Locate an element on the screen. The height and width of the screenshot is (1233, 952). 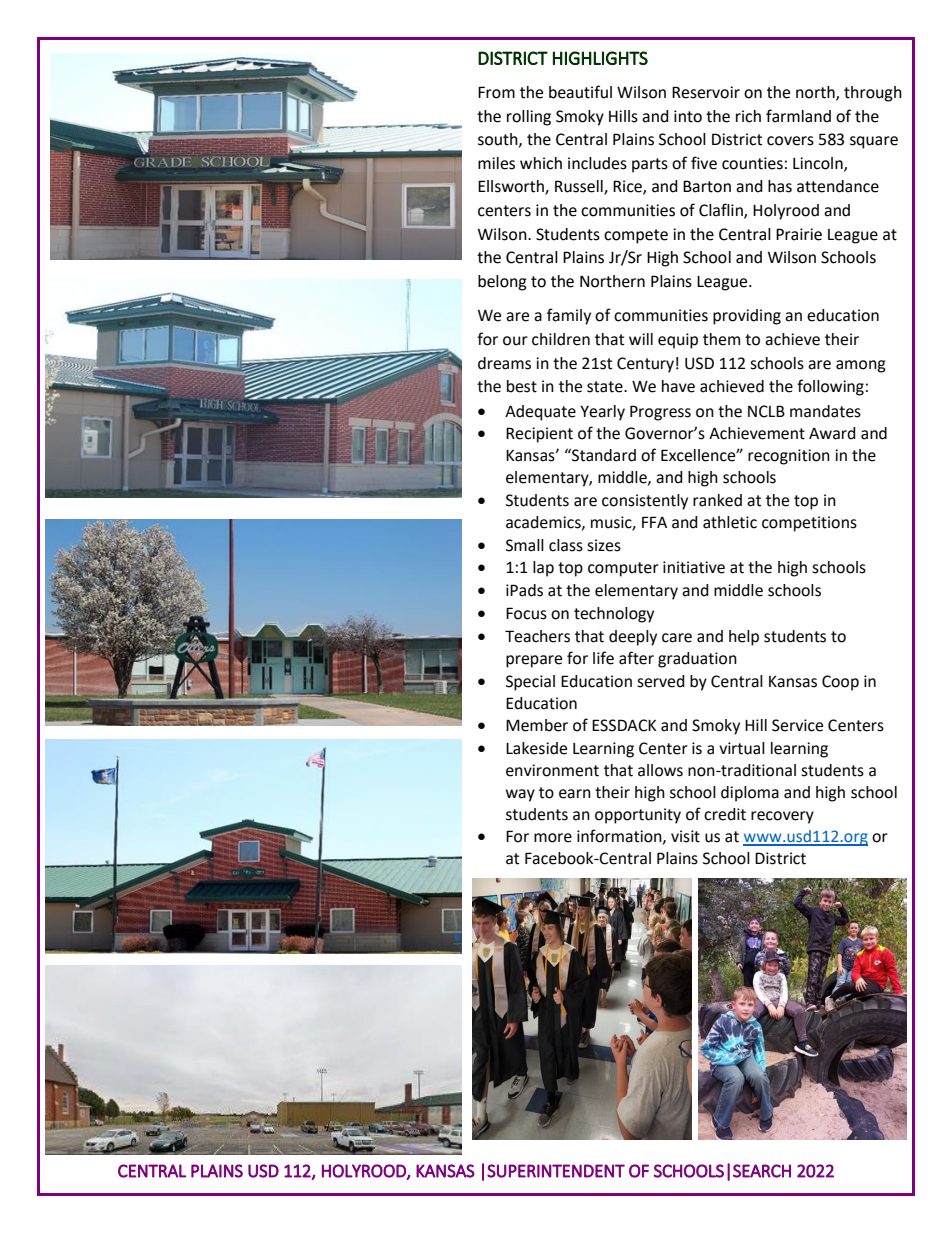
Recipient is located at coordinates (539, 435).
